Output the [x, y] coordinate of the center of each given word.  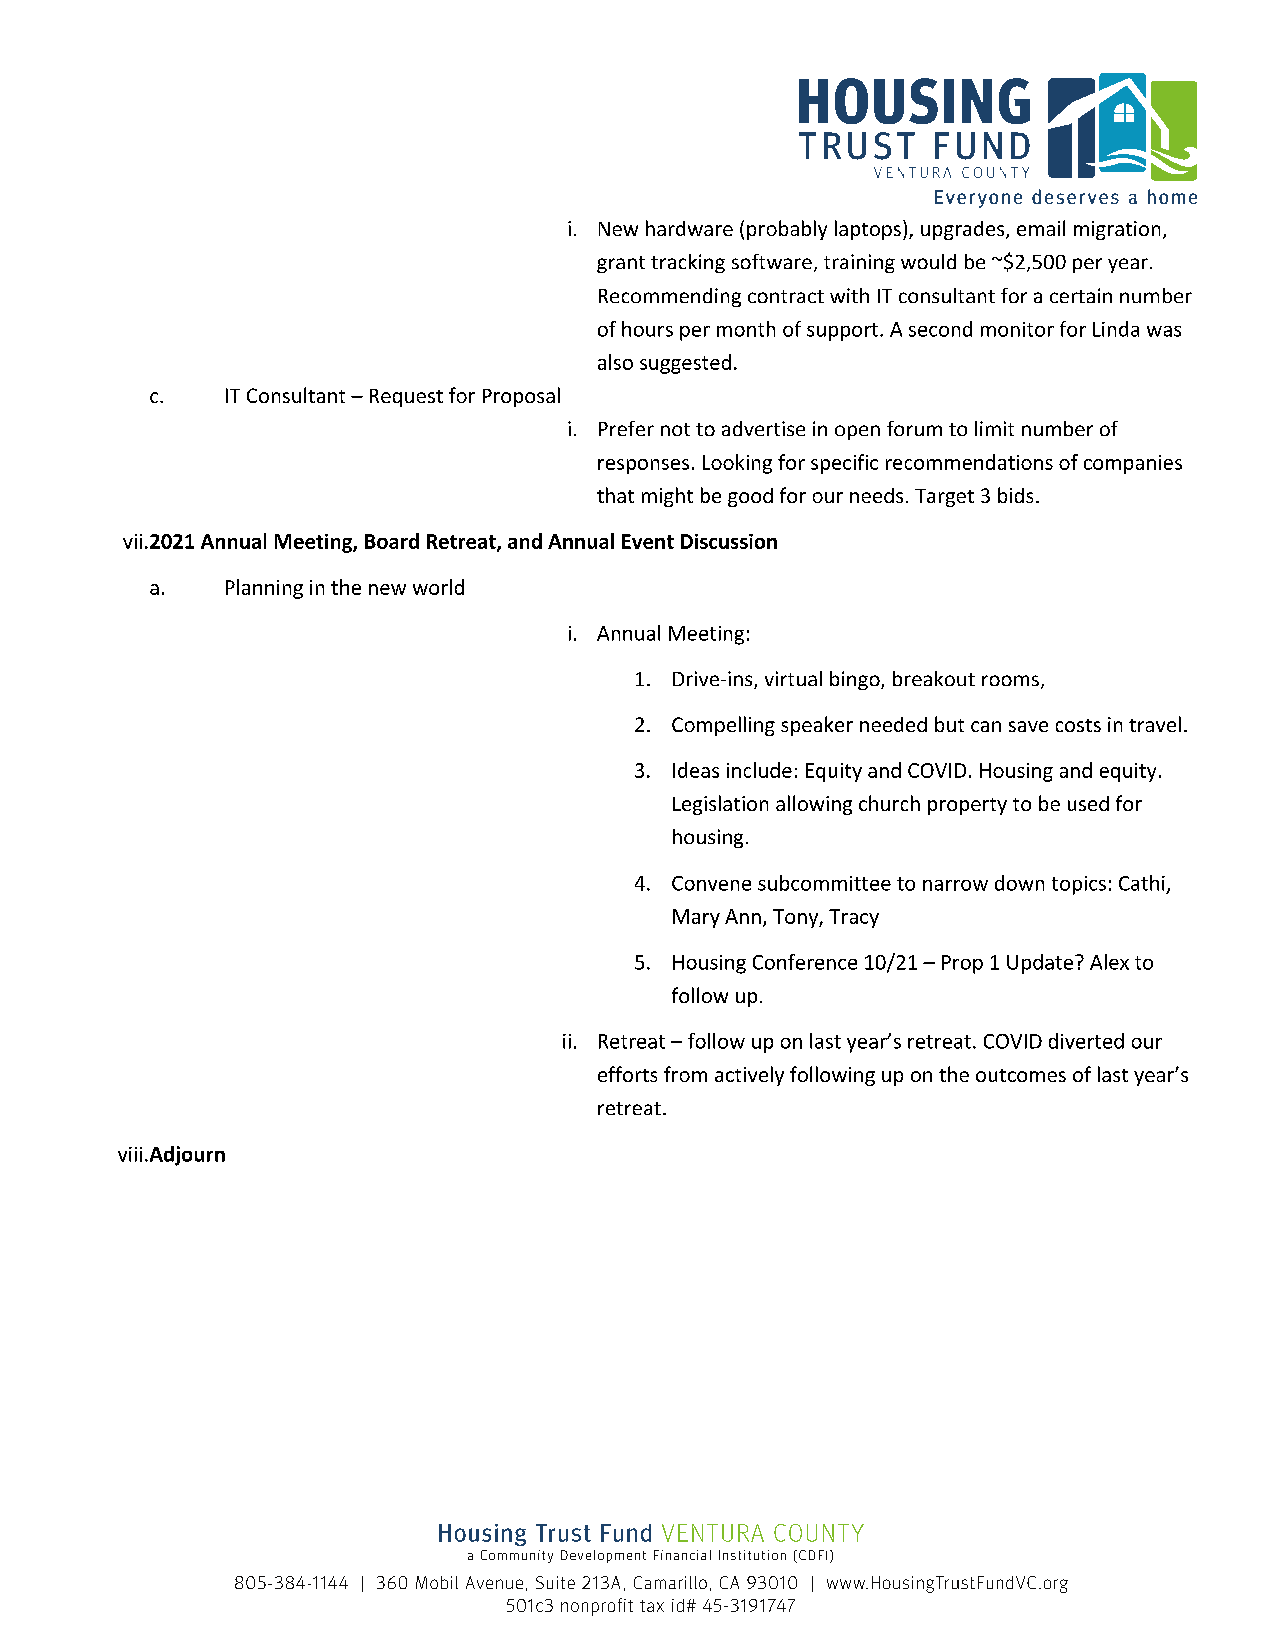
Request [406, 398]
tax [652, 1606]
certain [1081, 295]
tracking [688, 263]
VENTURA [713, 1533]
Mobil [437, 1582]
